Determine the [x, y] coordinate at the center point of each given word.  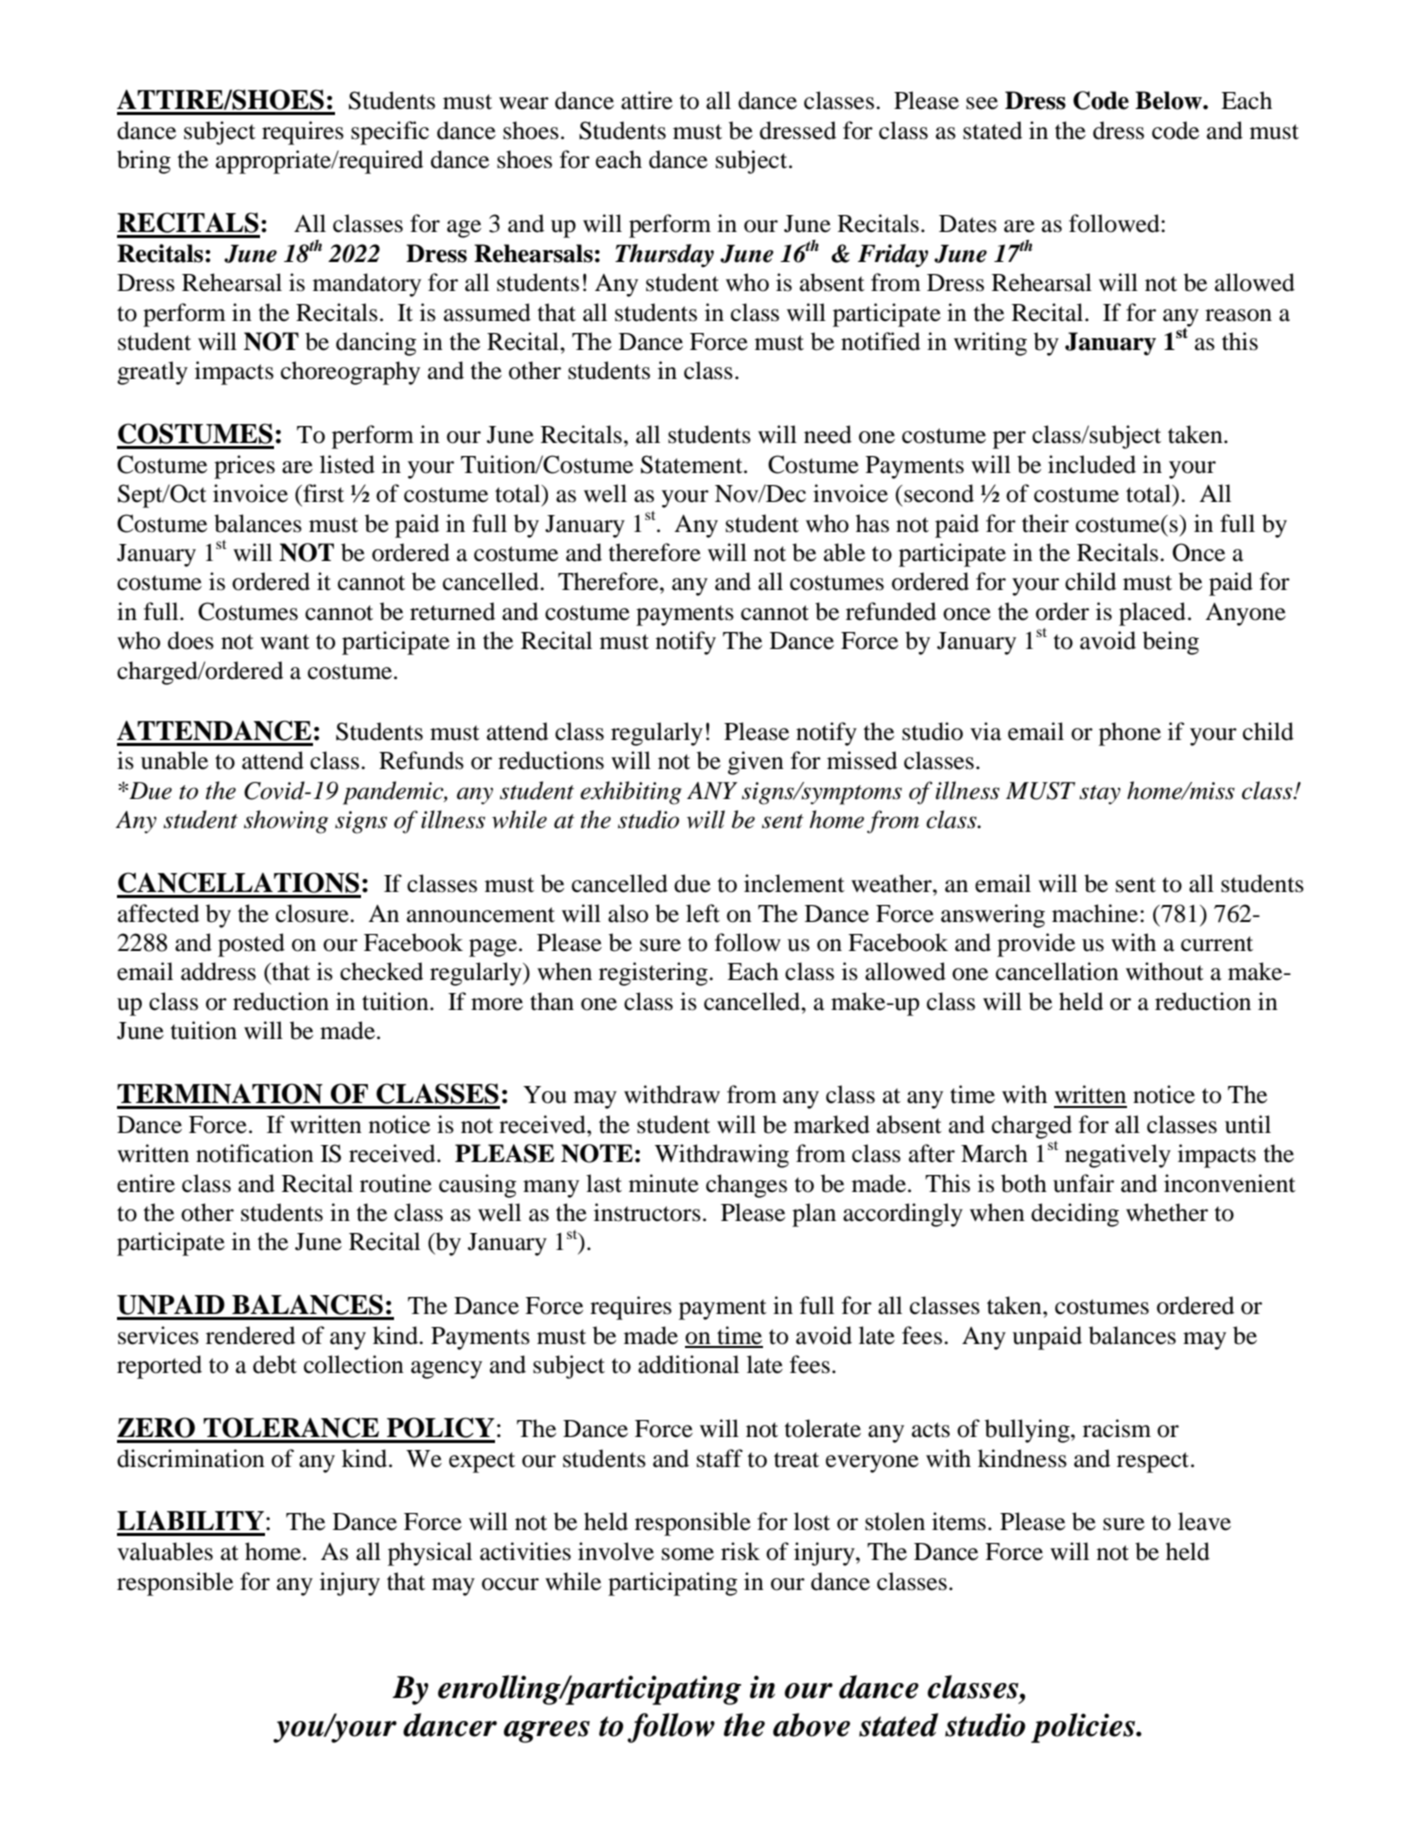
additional [688, 1364]
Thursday [664, 255]
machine [1095, 913]
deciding [1075, 1215]
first [322, 493]
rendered [250, 1335]
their [1045, 523]
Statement [693, 464]
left [703, 913]
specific [390, 133]
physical [430, 1554]
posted [251, 945]
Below [1169, 100]
